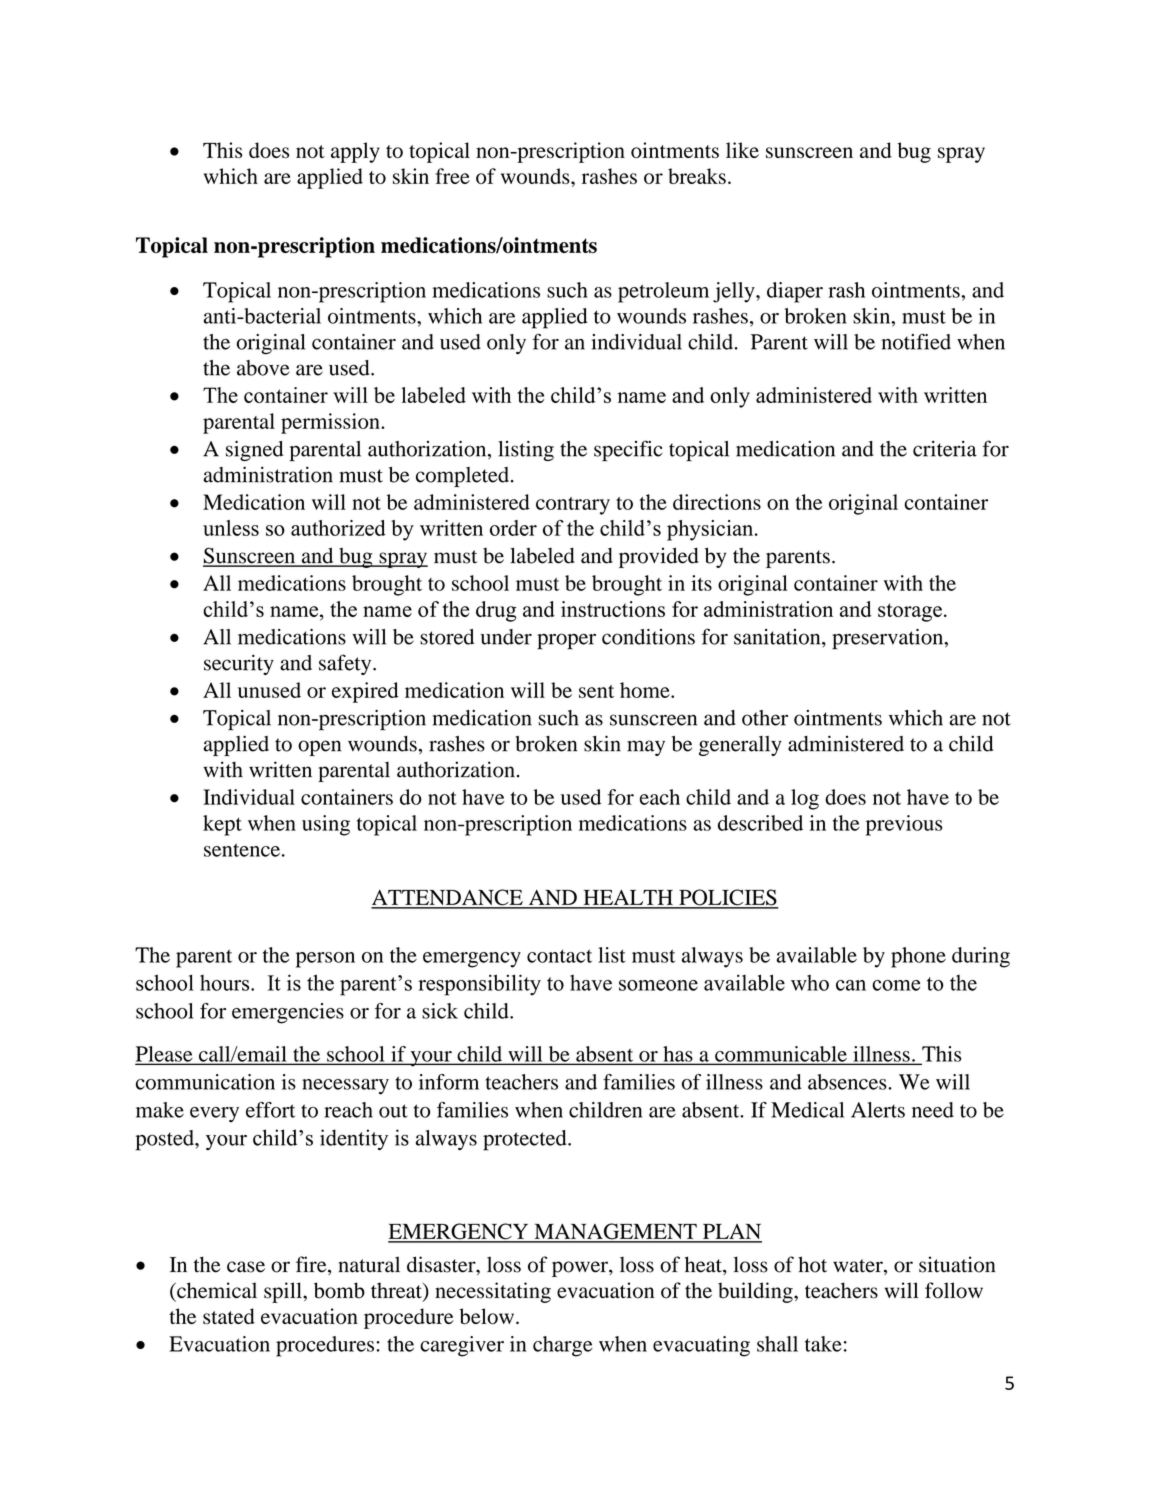 This screenshot has height=1488, width=1150. What do you see at coordinates (823, 1344) in the screenshot?
I see `take` at bounding box center [823, 1344].
